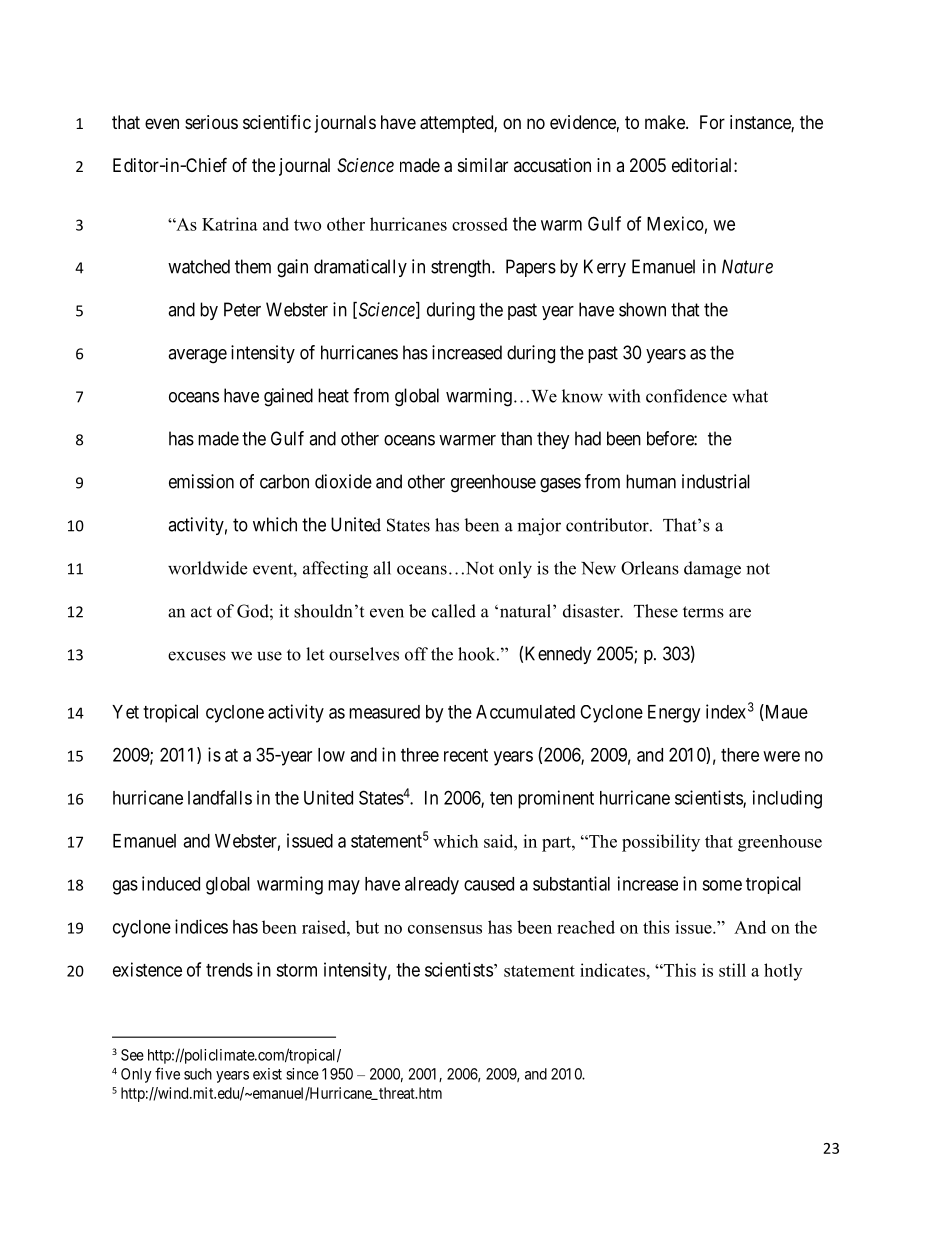  Describe the element at coordinates (740, 755) in the page. I see `there` at that location.
